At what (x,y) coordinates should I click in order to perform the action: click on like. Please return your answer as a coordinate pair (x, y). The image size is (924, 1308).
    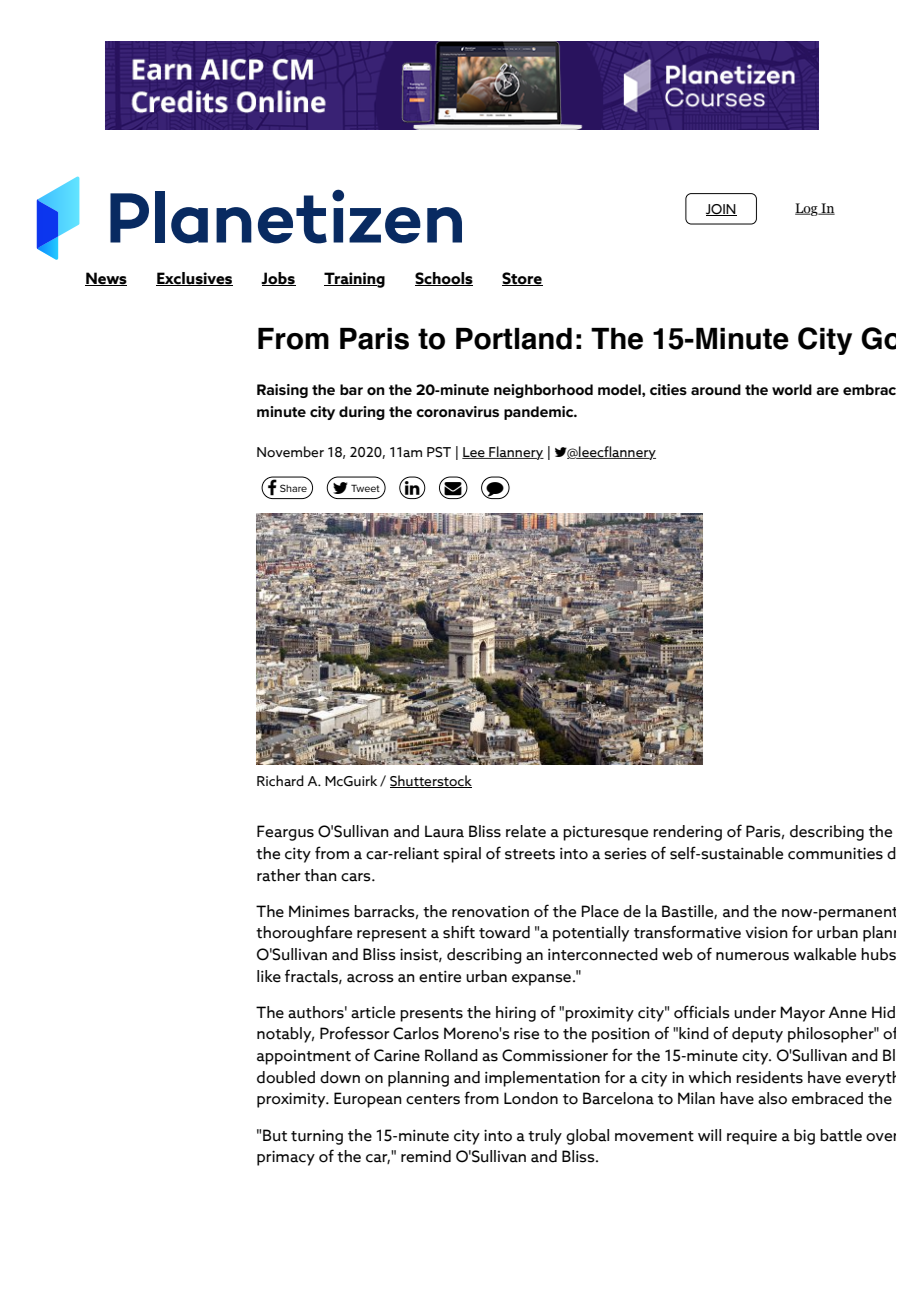
    Looking at the image, I should click on (269, 976).
